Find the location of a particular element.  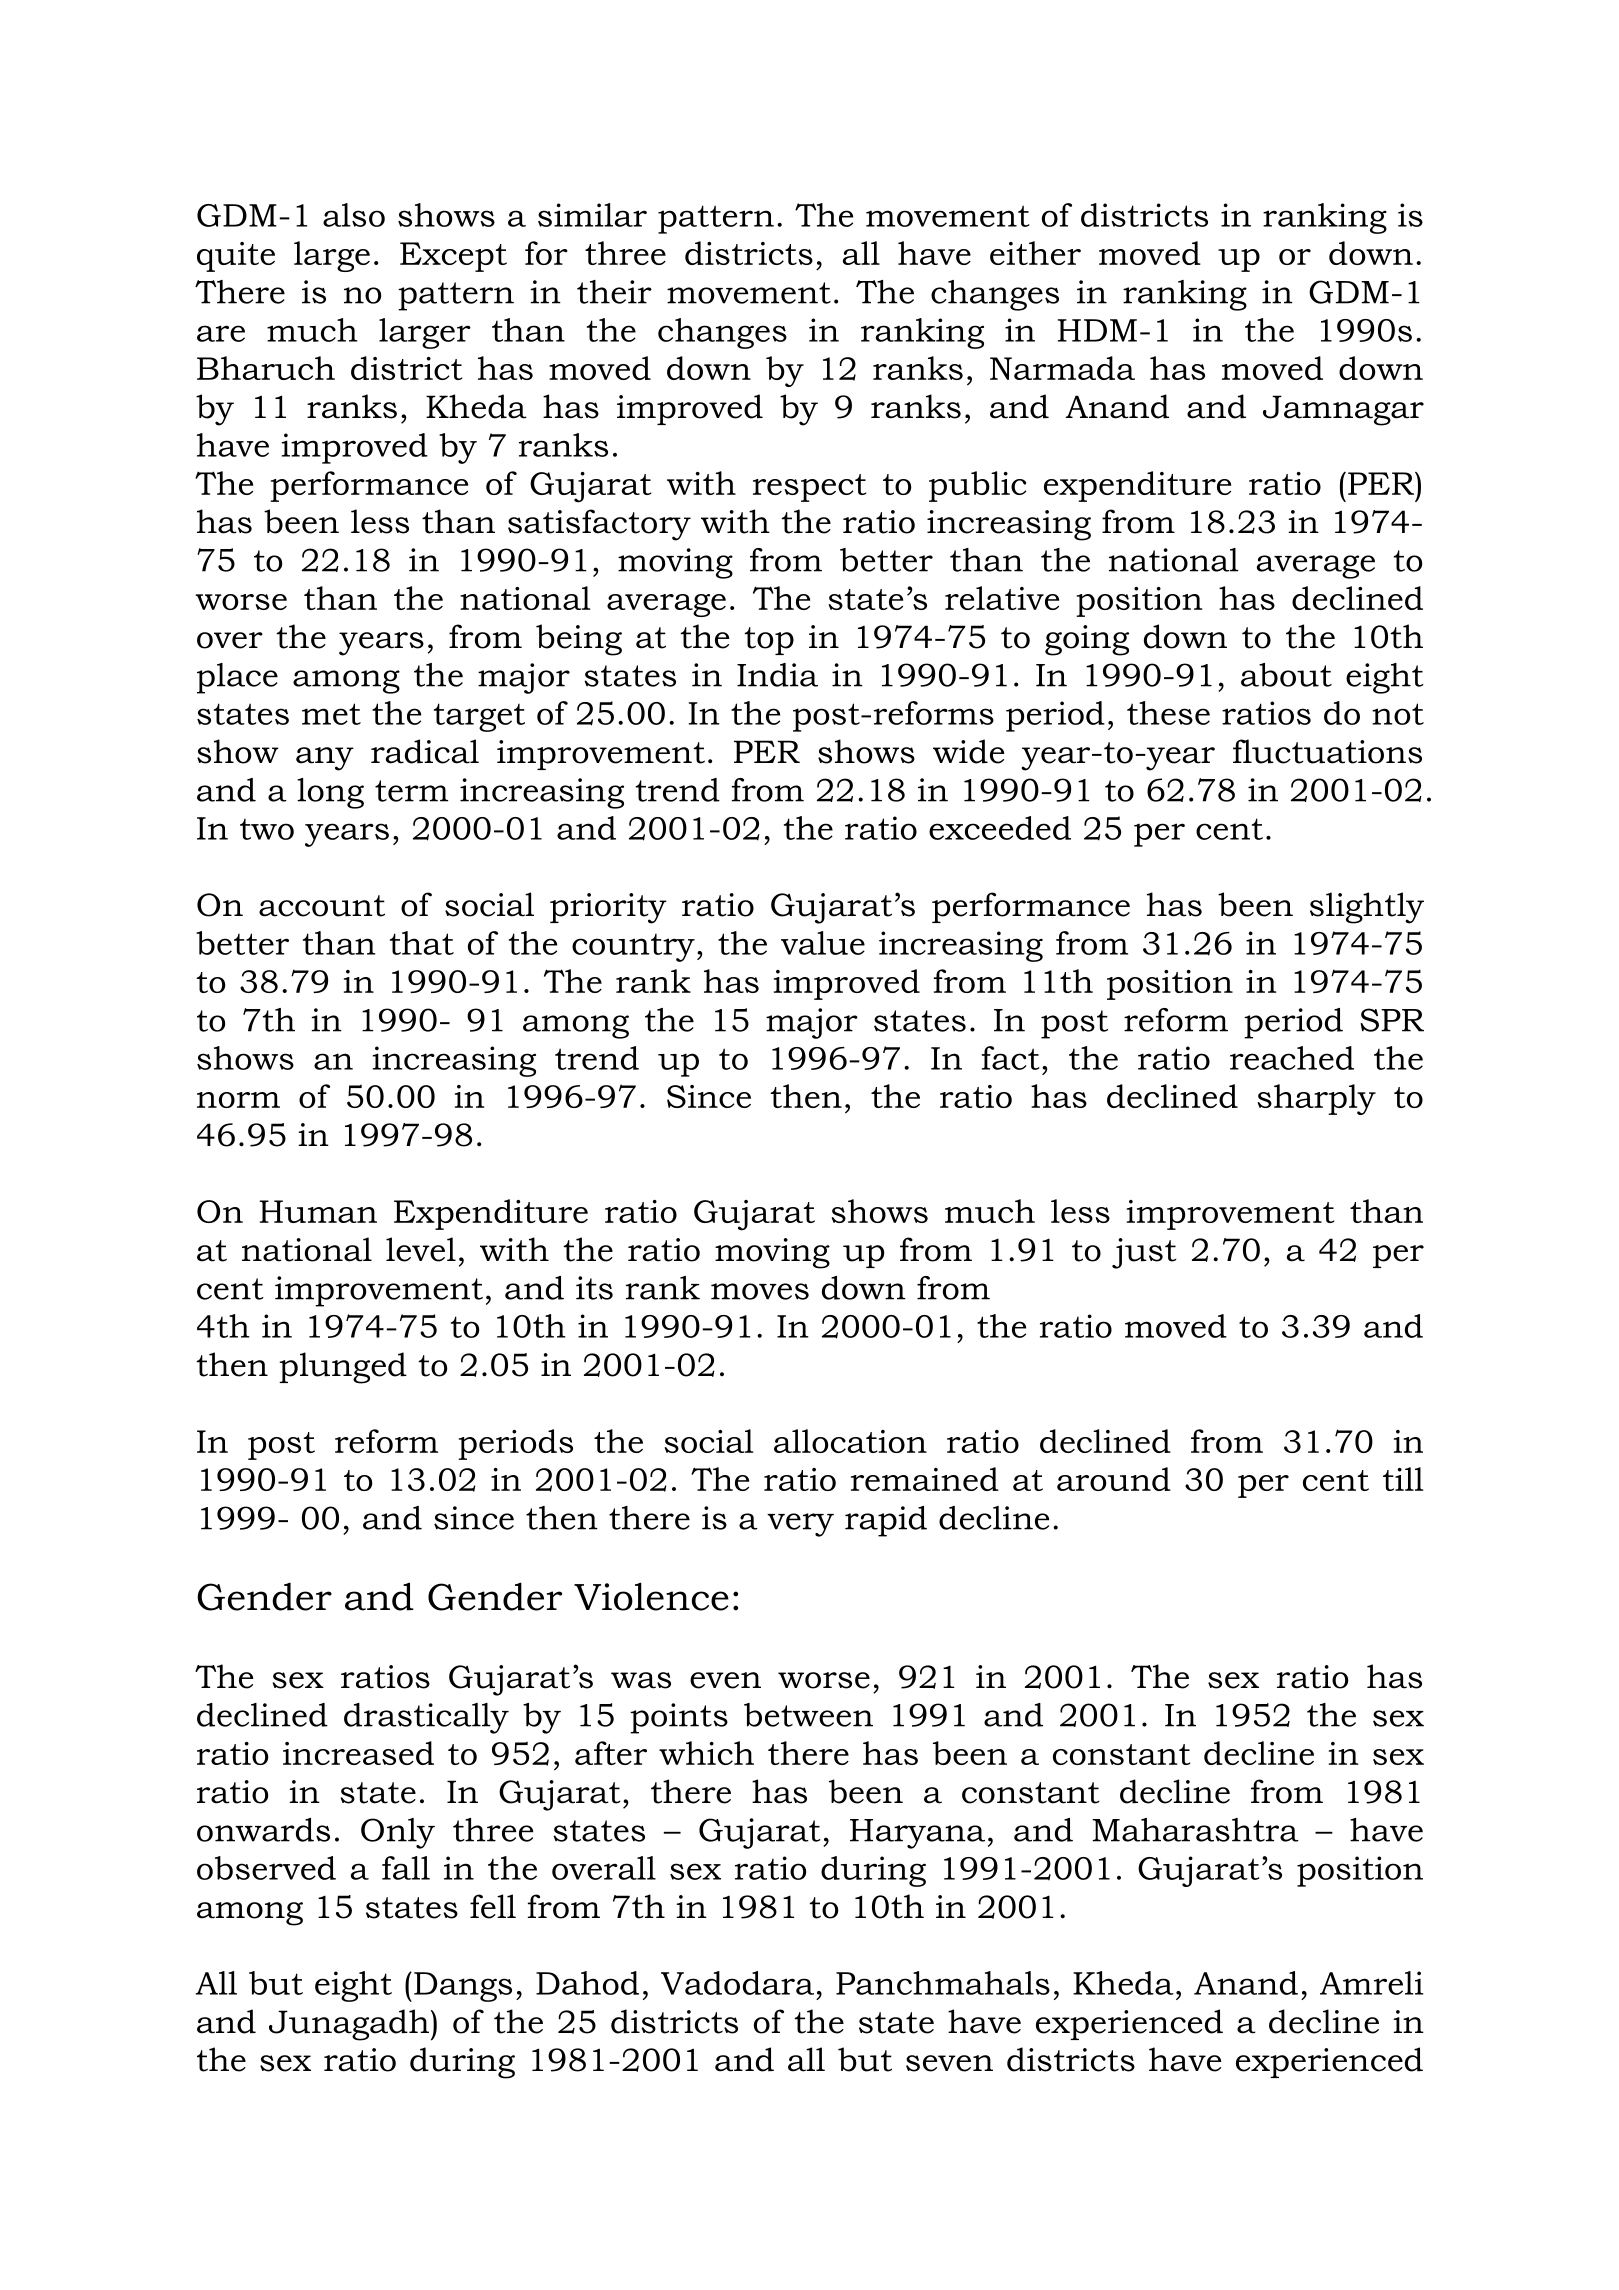

sharply is located at coordinates (1316, 1099).
